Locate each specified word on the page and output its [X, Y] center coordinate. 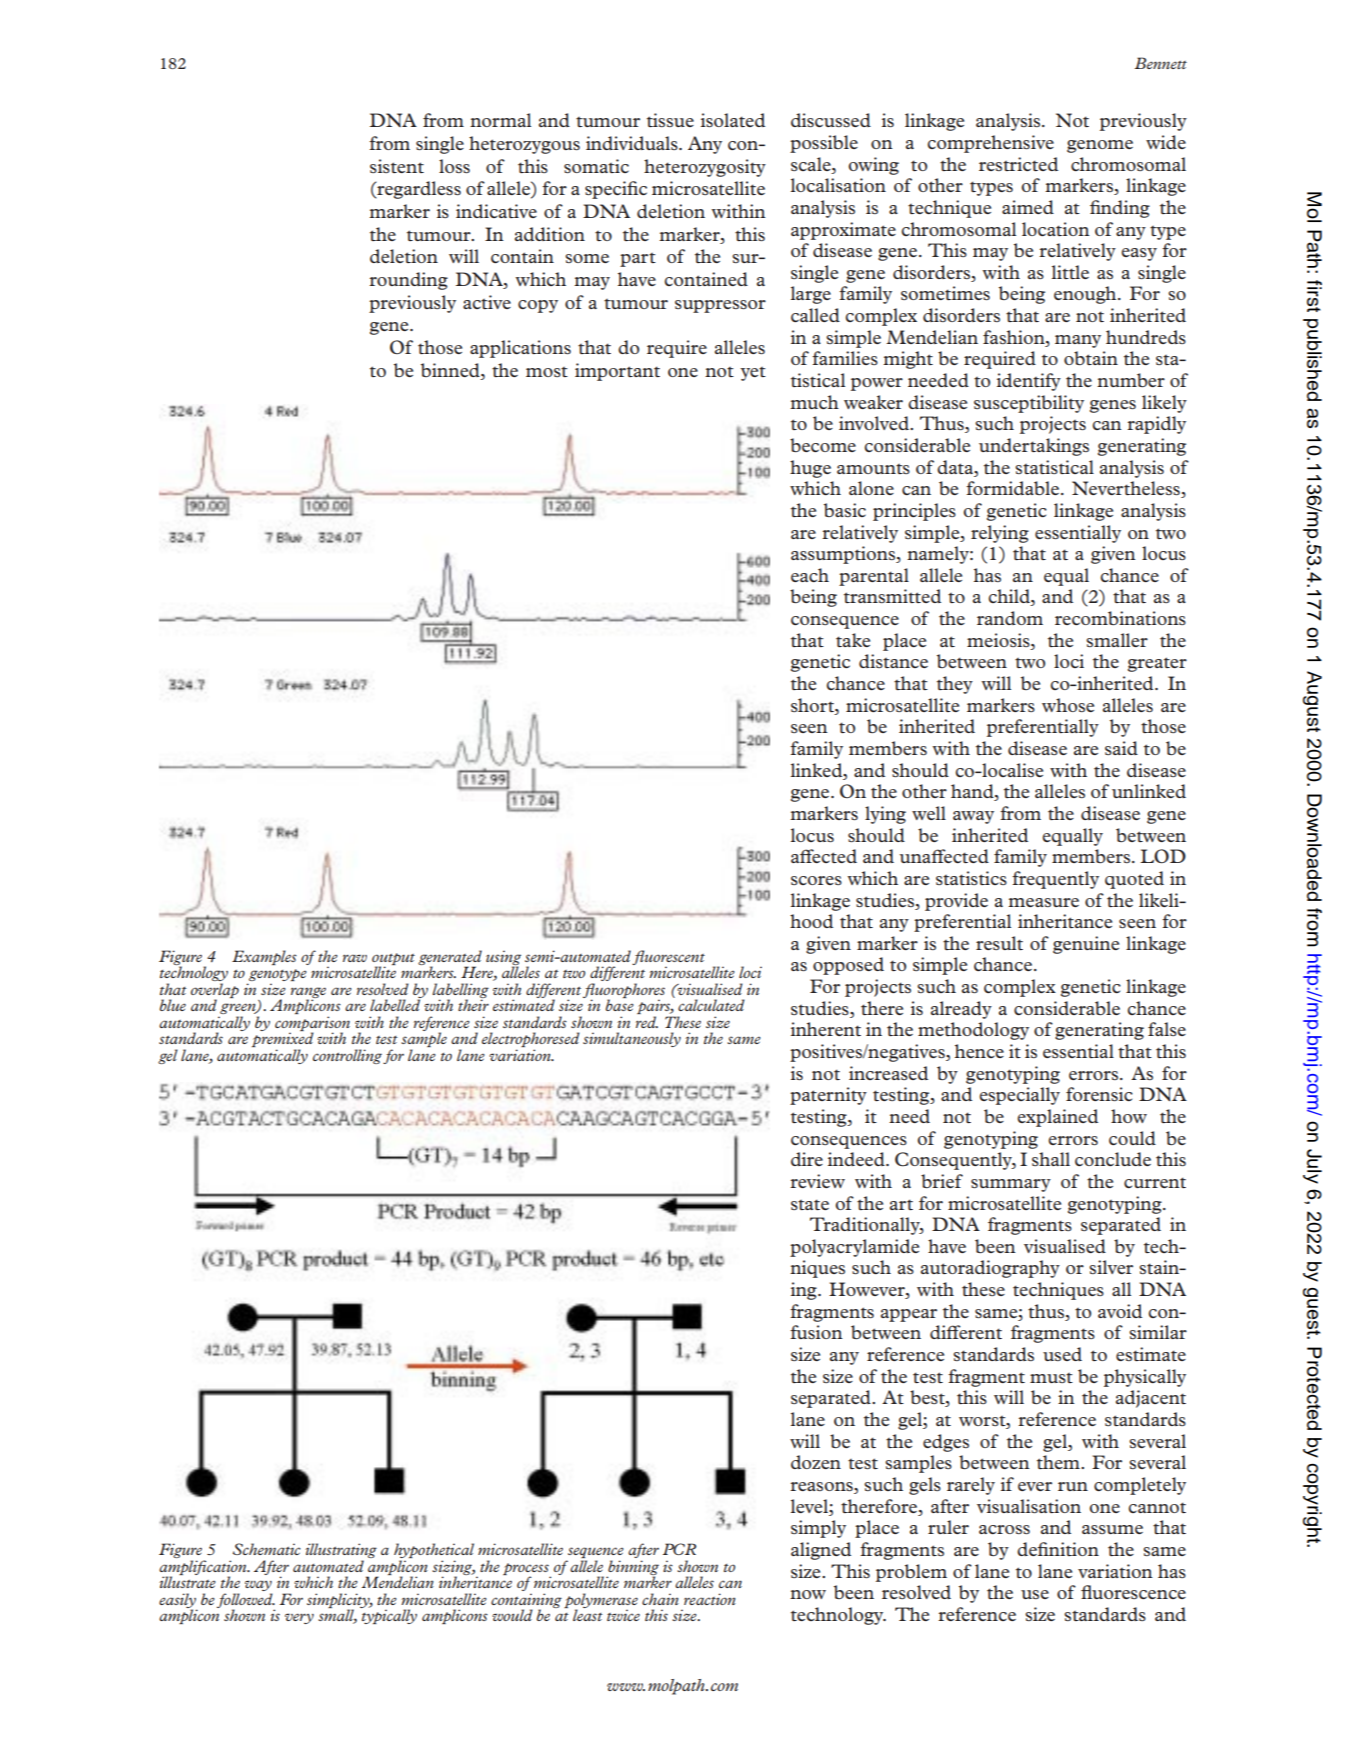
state [810, 1204]
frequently [1055, 880]
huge [810, 469]
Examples [264, 957]
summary [1011, 1185]
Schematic [267, 1549]
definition [1058, 1549]
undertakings [1034, 447]
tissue [670, 120]
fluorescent [668, 959]
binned [451, 370]
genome [1100, 146]
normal [500, 120]
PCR [679, 1549]
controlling [347, 1056]
